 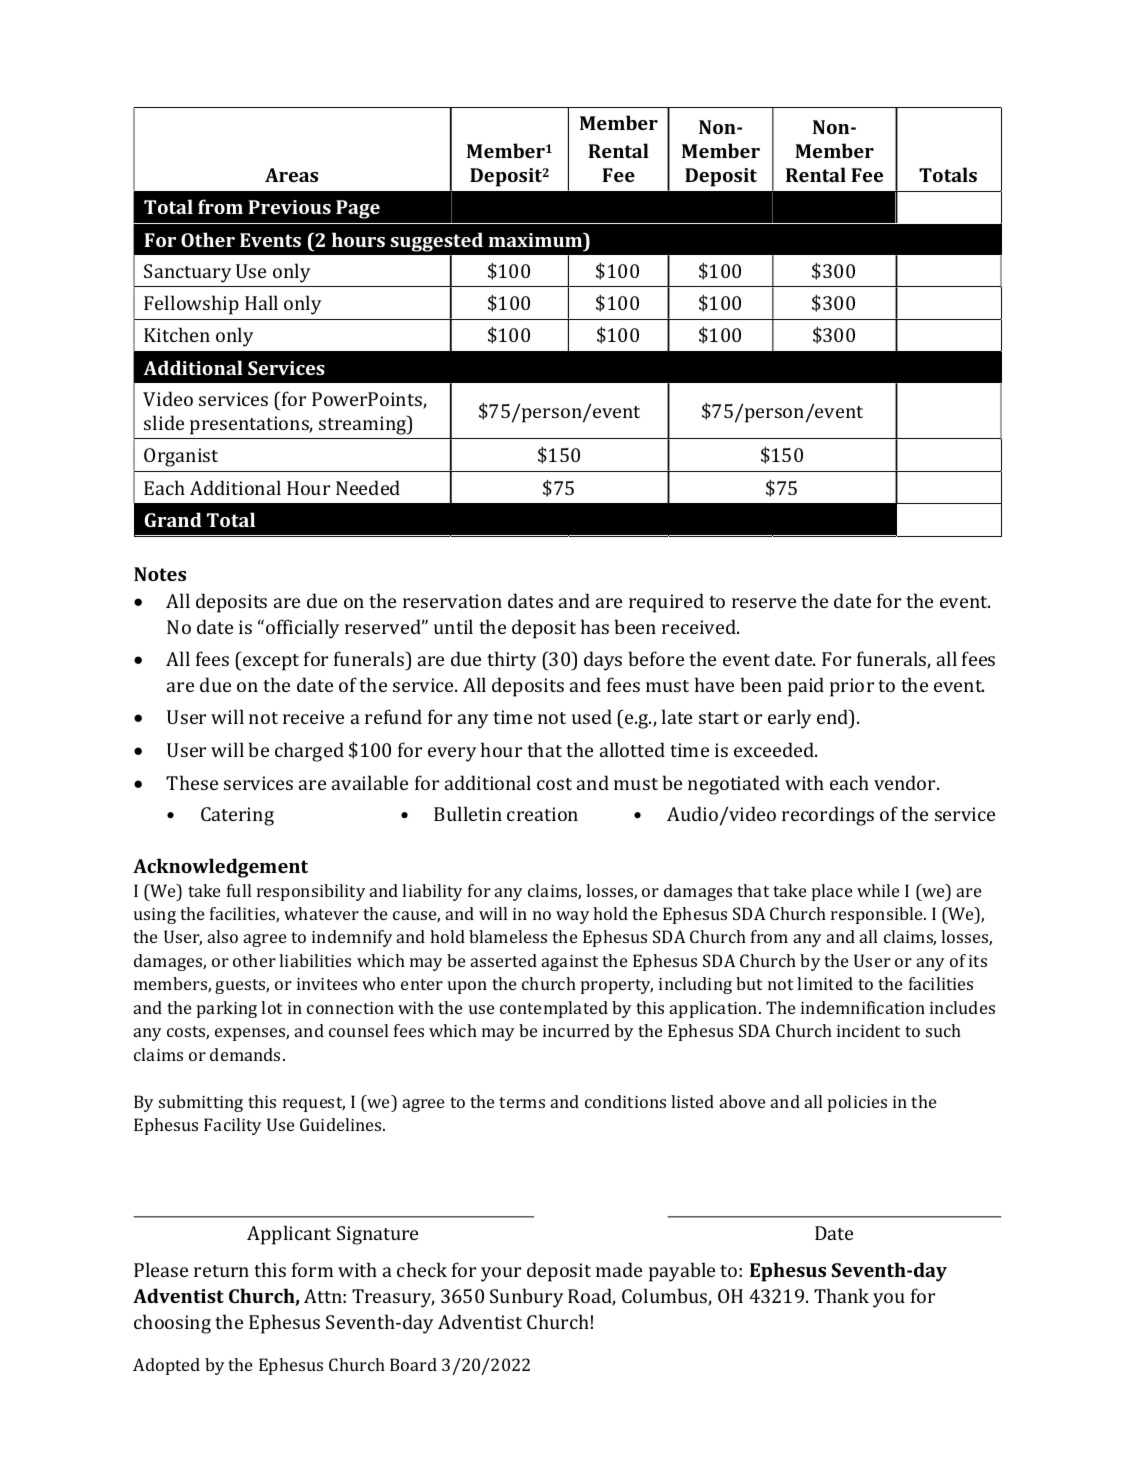 I want to click on Facility, so click(x=232, y=1126).
